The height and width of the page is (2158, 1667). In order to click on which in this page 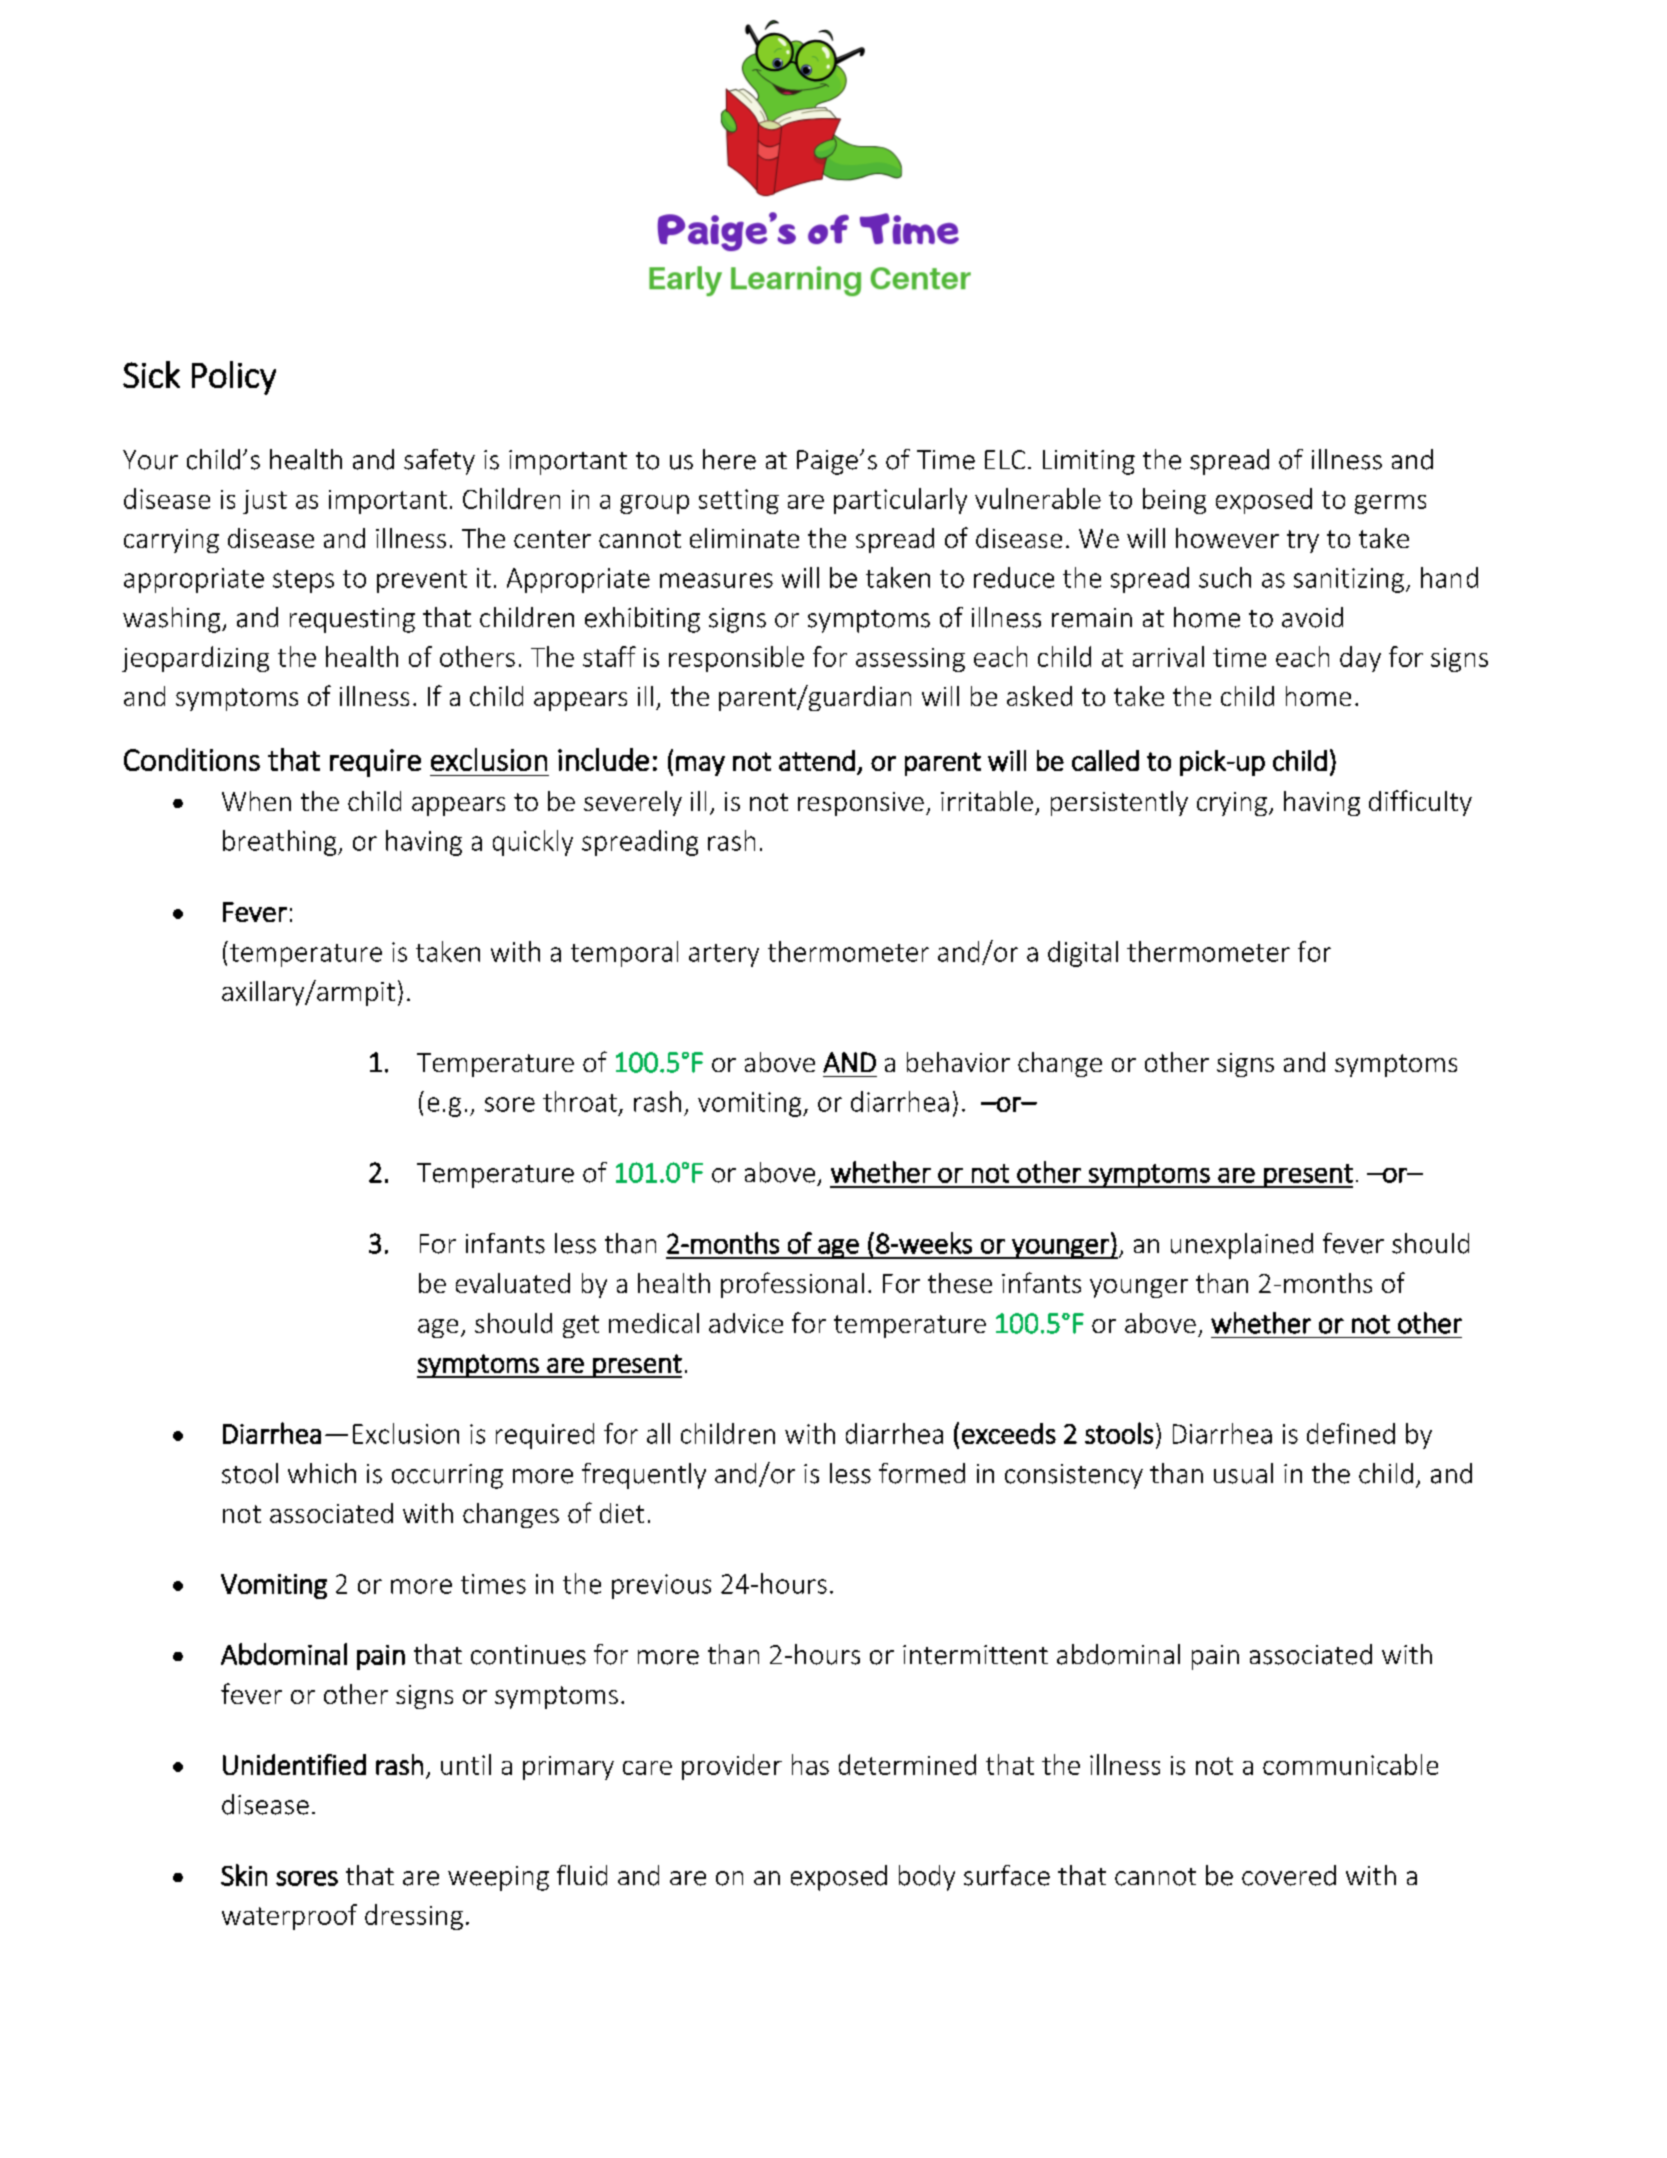, I will do `click(322, 1473)`.
